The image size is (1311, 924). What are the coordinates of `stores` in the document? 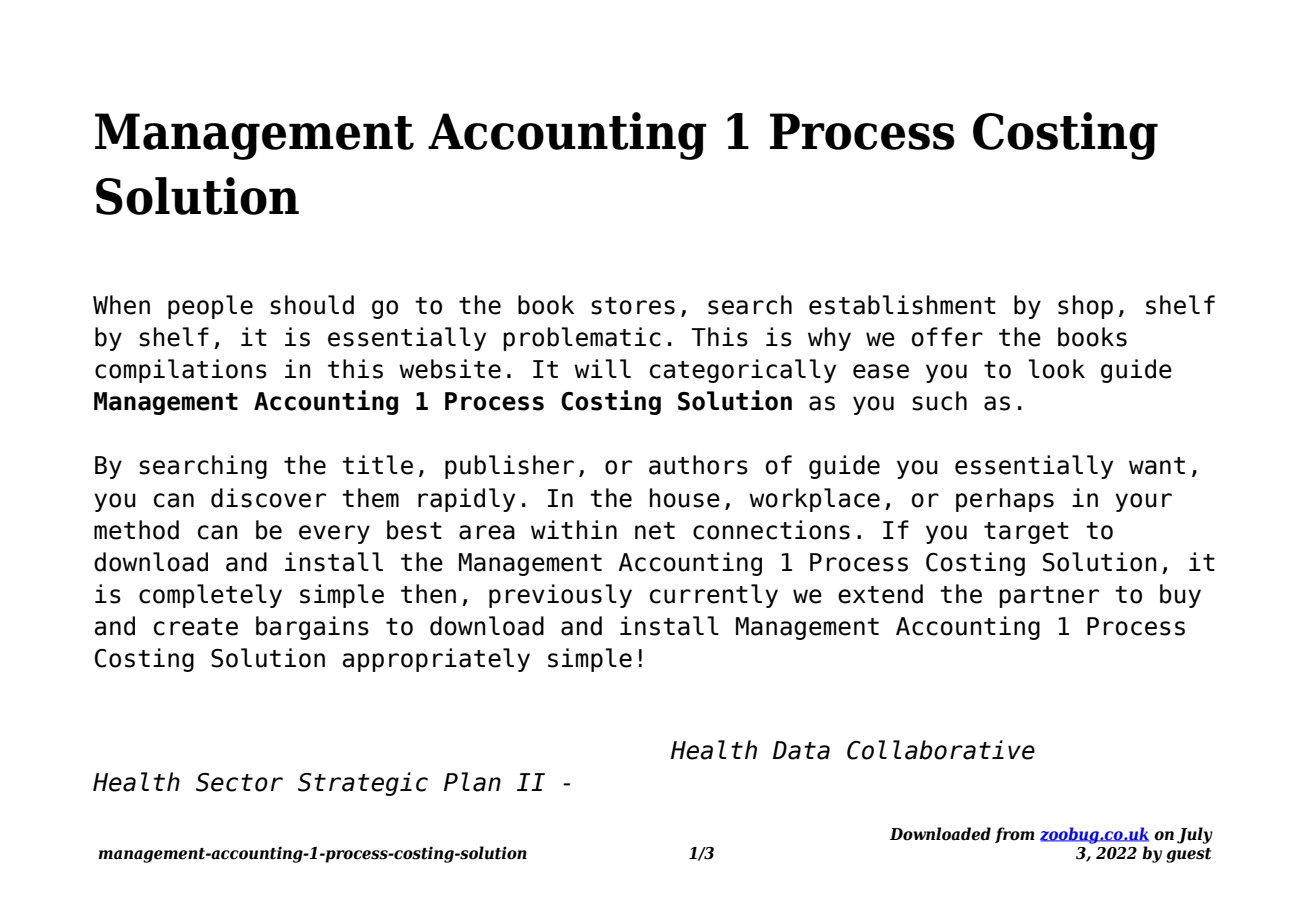 It's located at (633, 306).
